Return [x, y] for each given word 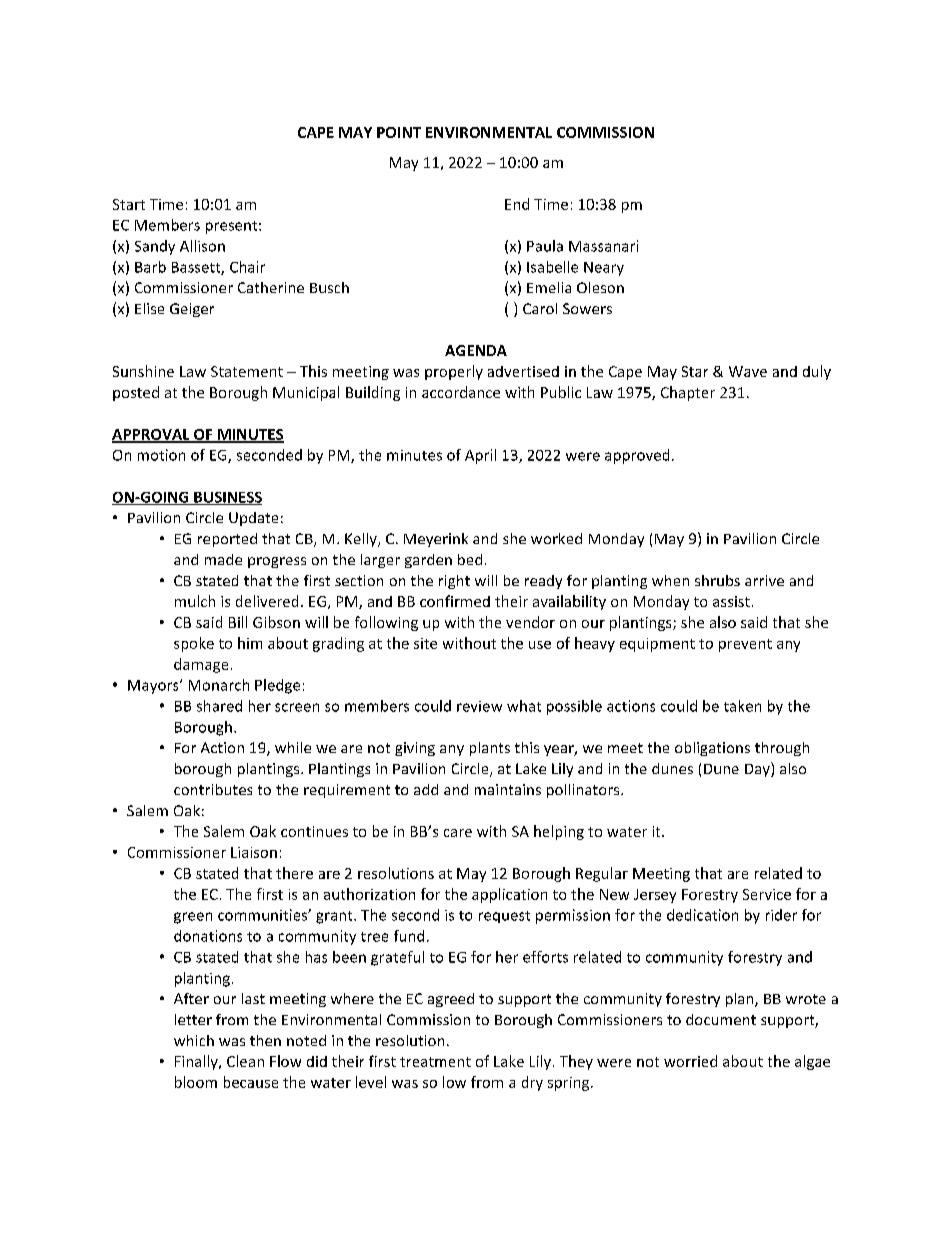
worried [690, 1061]
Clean [245, 1061]
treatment [435, 1062]
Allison [202, 246]
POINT [399, 132]
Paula [545, 246]
